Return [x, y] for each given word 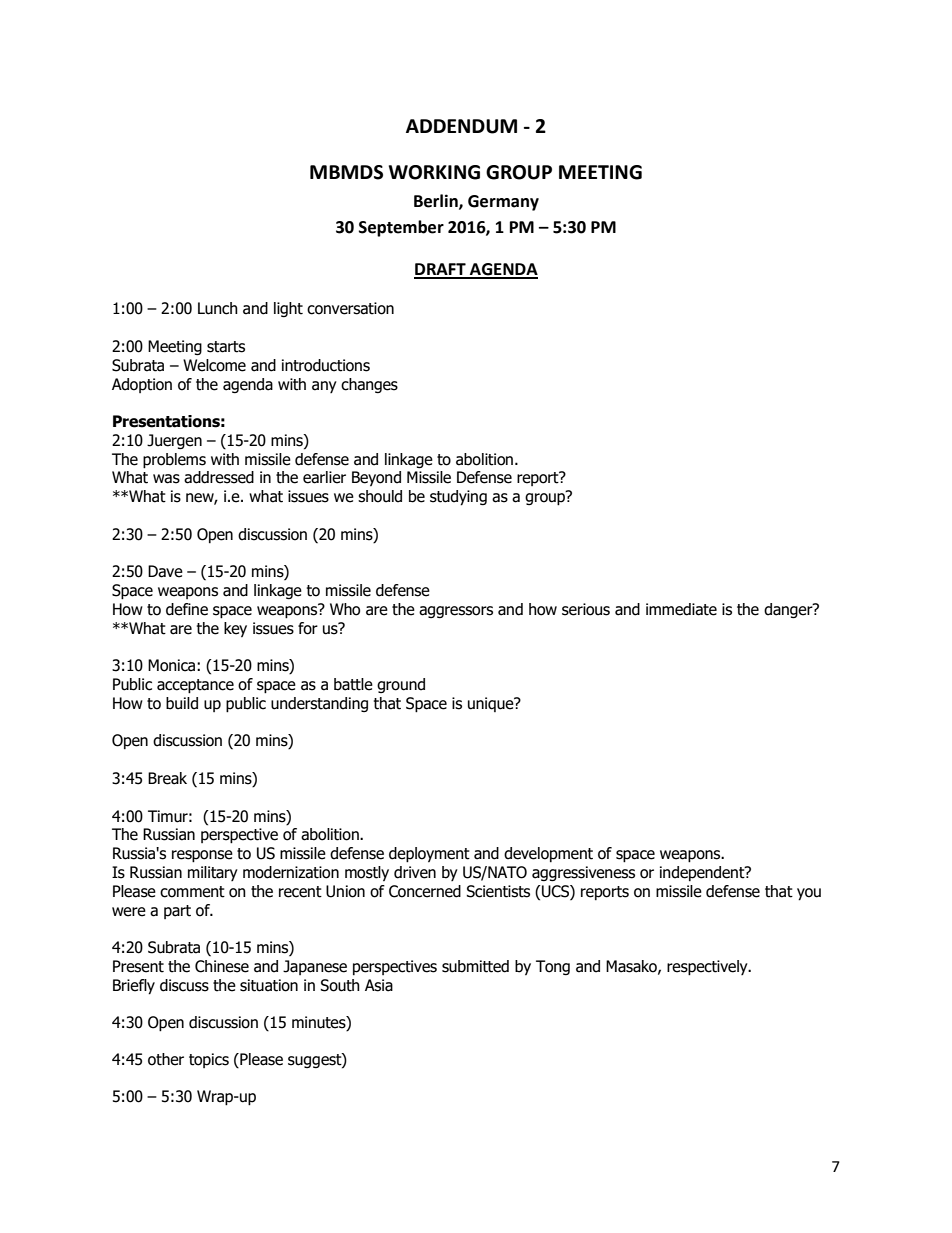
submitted [475, 966]
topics [209, 1060]
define [187, 609]
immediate [681, 609]
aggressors [456, 612]
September [401, 228]
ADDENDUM [461, 126]
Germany [503, 203]
